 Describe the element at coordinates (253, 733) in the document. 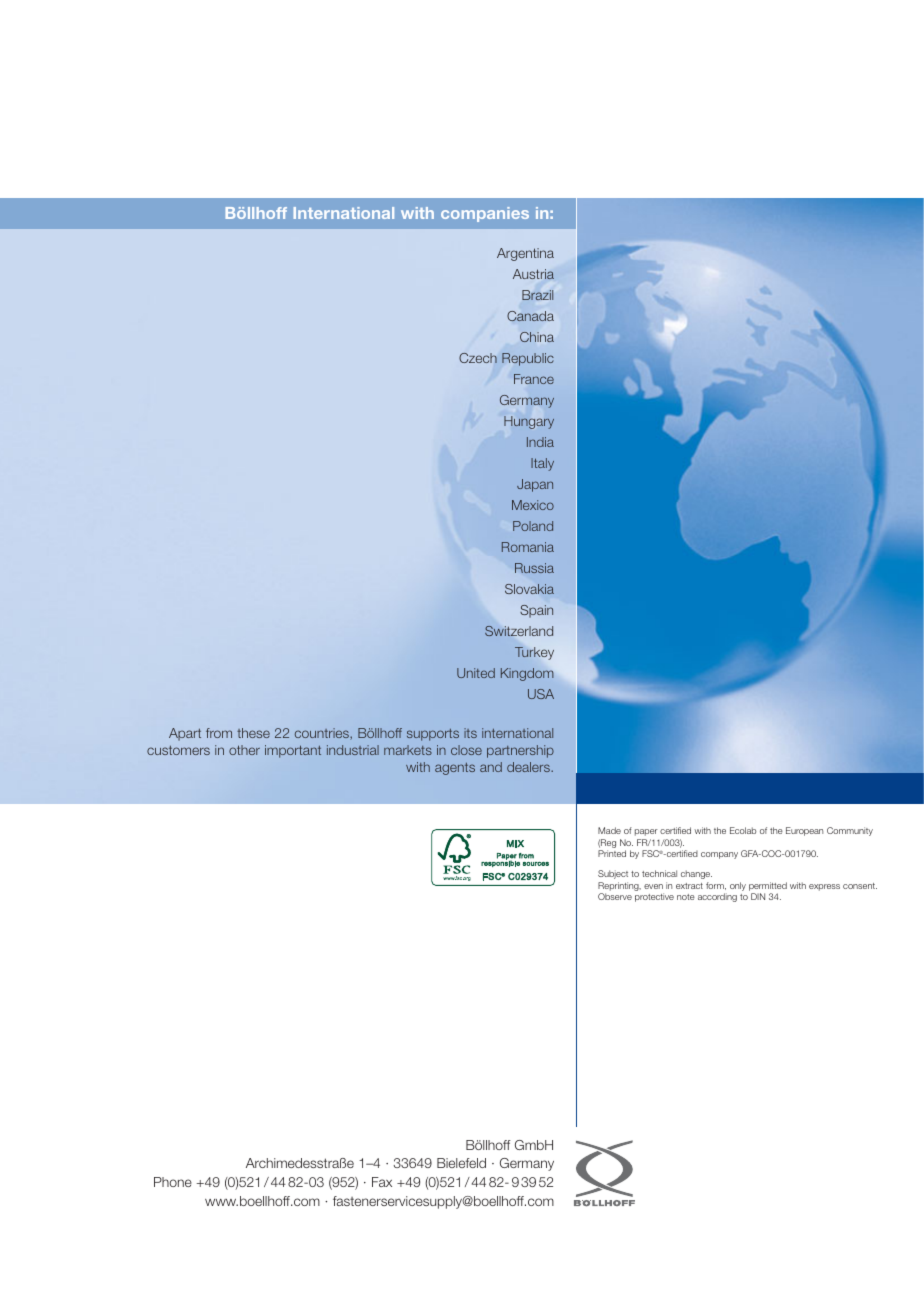

I see `these` at that location.
